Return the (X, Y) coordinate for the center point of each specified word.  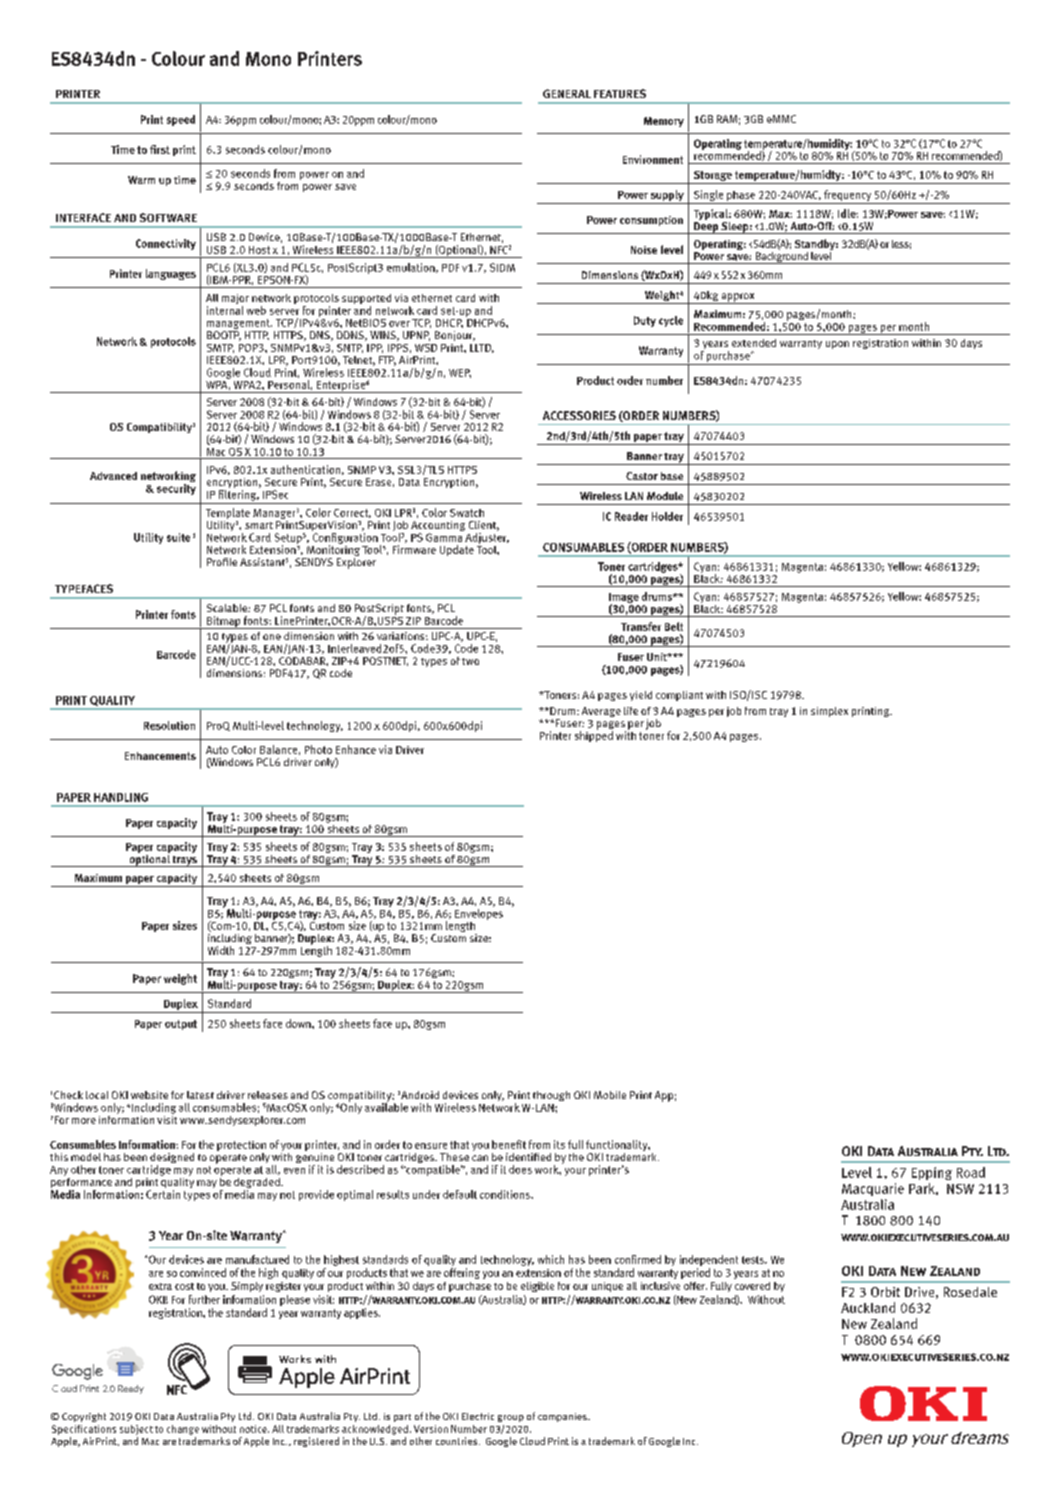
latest (200, 1095)
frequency (848, 197)
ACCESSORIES (579, 415)
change (183, 1430)
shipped (594, 735)
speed (181, 120)
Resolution (169, 725)
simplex (829, 712)
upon (837, 345)
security (176, 488)
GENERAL (567, 93)
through (551, 1096)
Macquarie (873, 1189)
